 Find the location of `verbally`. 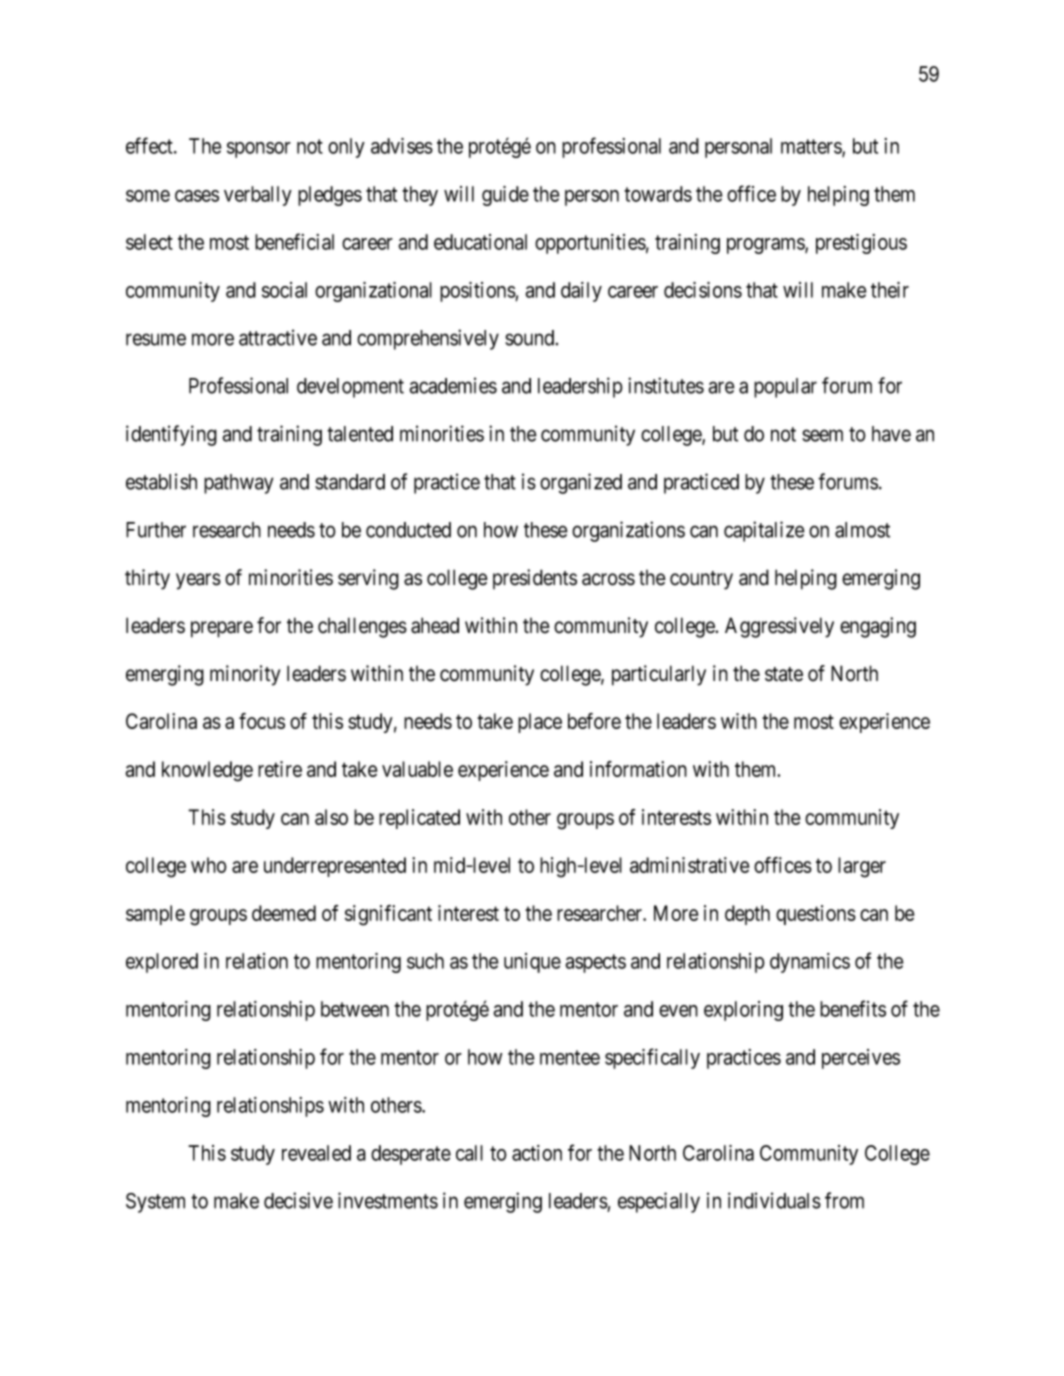

verbally is located at coordinates (258, 196).
